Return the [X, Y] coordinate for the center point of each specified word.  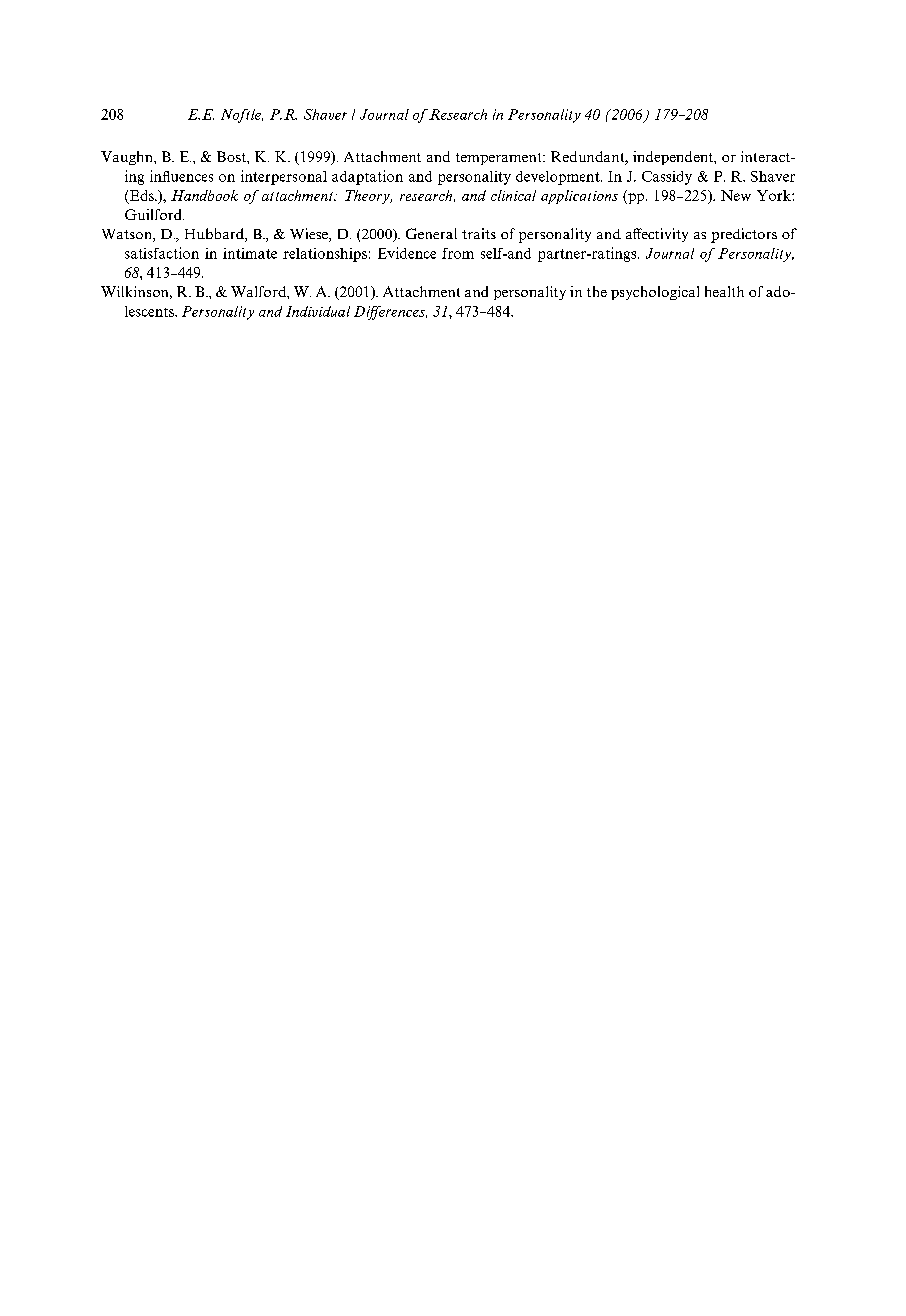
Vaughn [128, 158]
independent [674, 158]
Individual [318, 311]
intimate [250, 253]
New [736, 195]
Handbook [204, 195]
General [431, 233]
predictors [744, 235]
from [458, 253]
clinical [513, 195]
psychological [655, 293]
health [724, 291]
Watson [128, 235]
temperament [500, 159]
